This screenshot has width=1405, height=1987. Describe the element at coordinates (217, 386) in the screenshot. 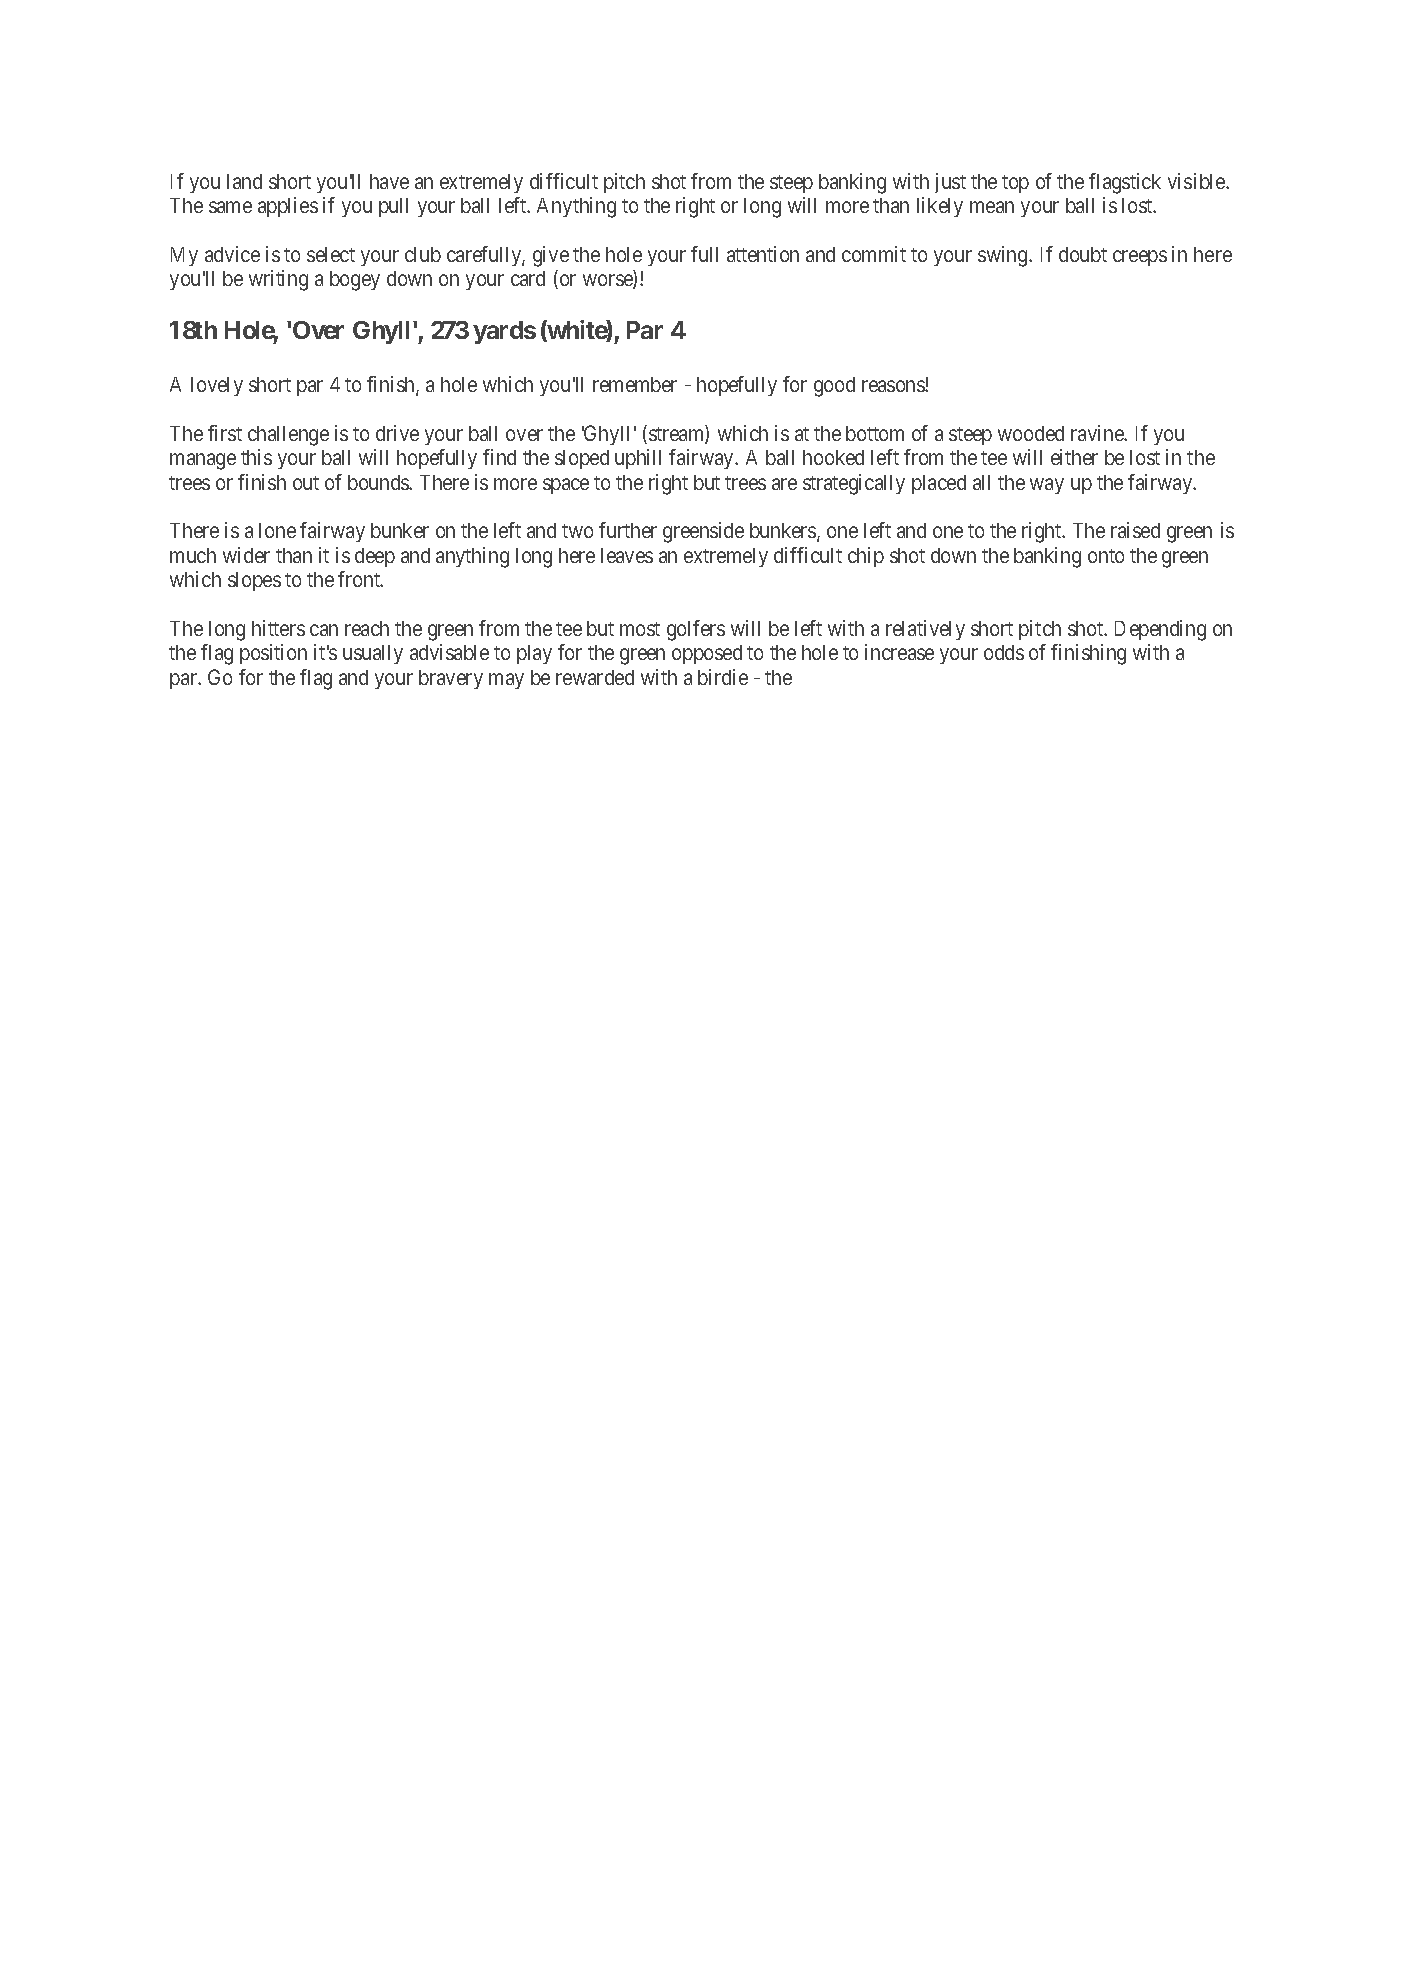

I see `lovely` at that location.
